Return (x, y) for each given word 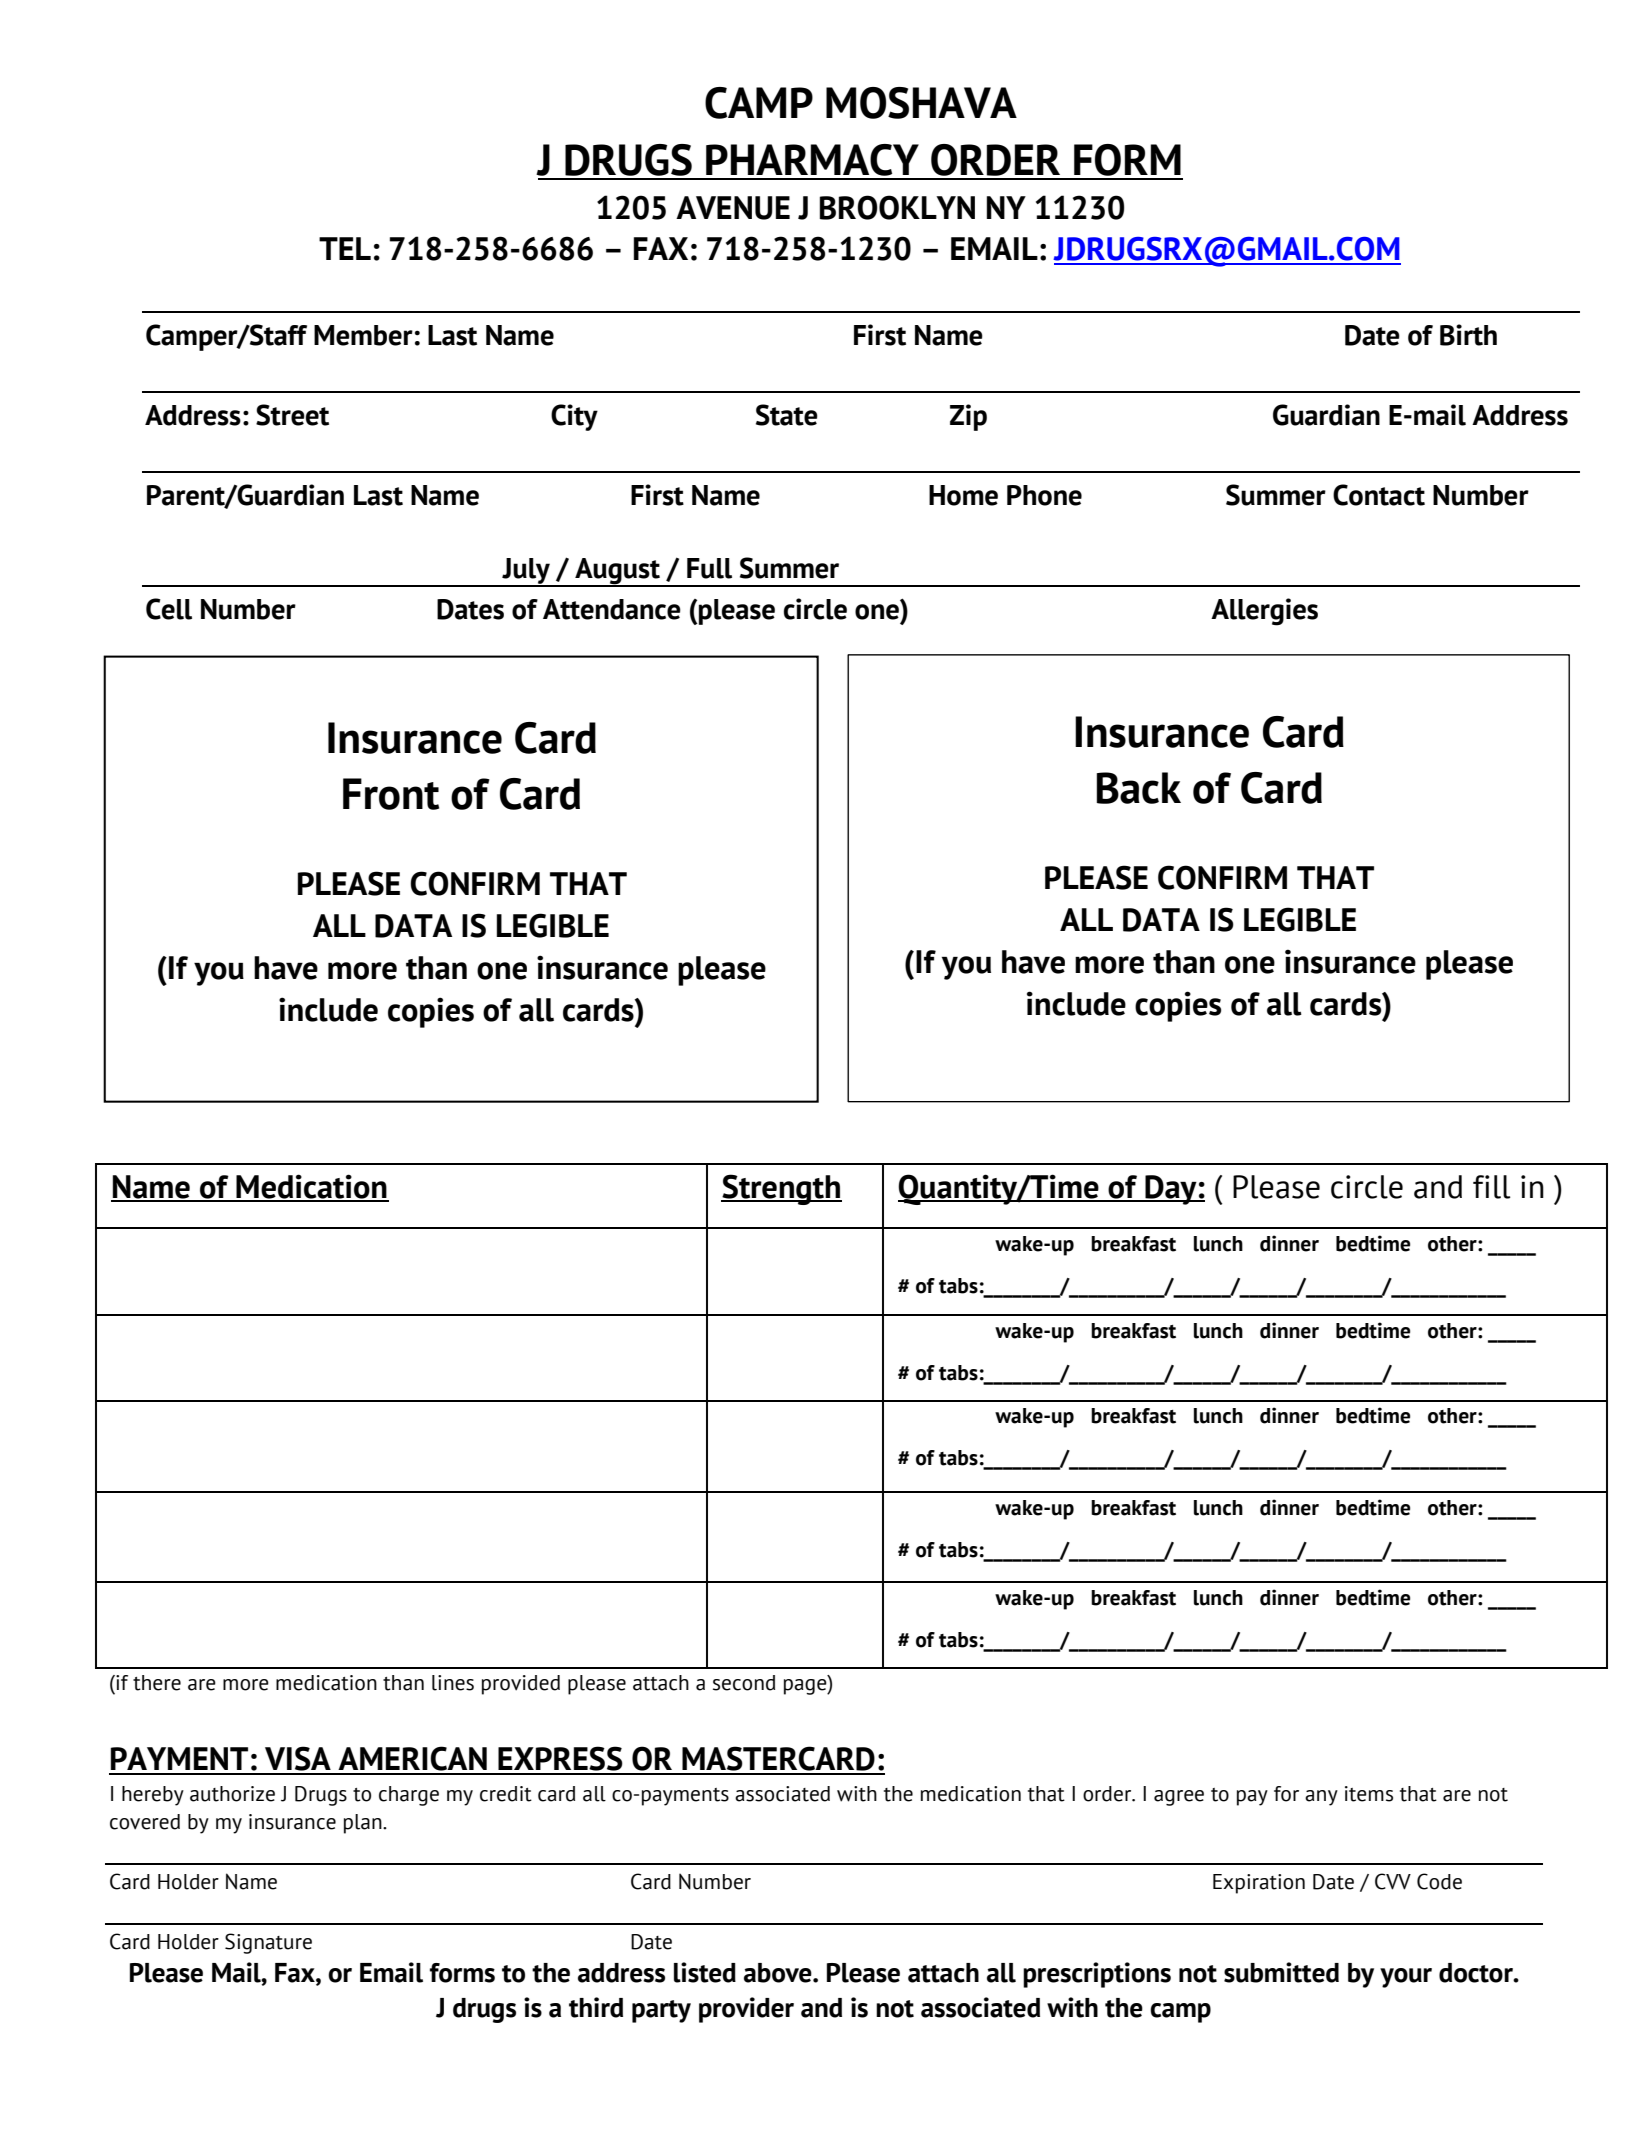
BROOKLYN (897, 207)
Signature (268, 1943)
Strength (781, 1189)
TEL (345, 248)
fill (1491, 1187)
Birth (1468, 335)
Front (391, 794)
